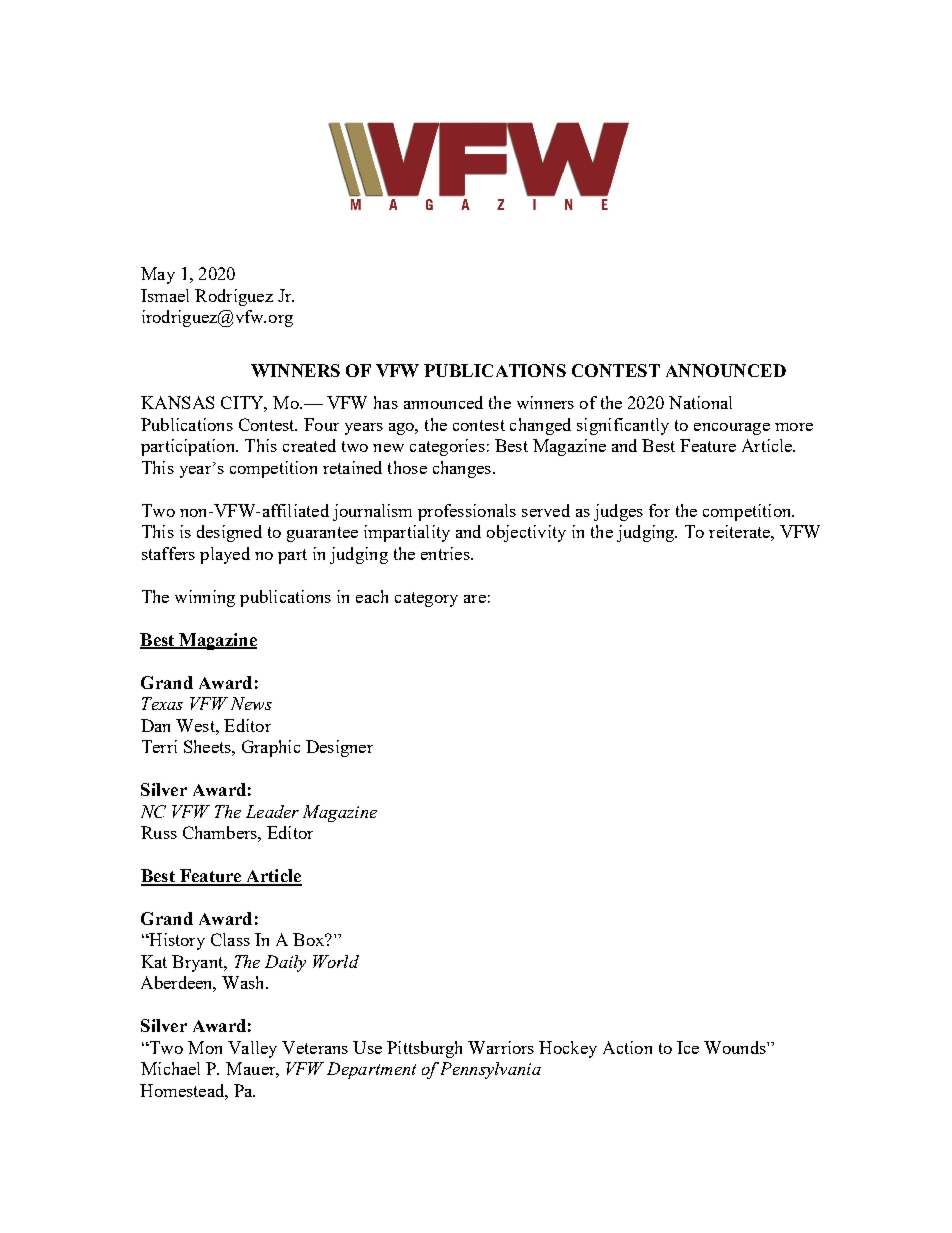  What do you see at coordinates (700, 402) in the screenshot?
I see `National` at bounding box center [700, 402].
